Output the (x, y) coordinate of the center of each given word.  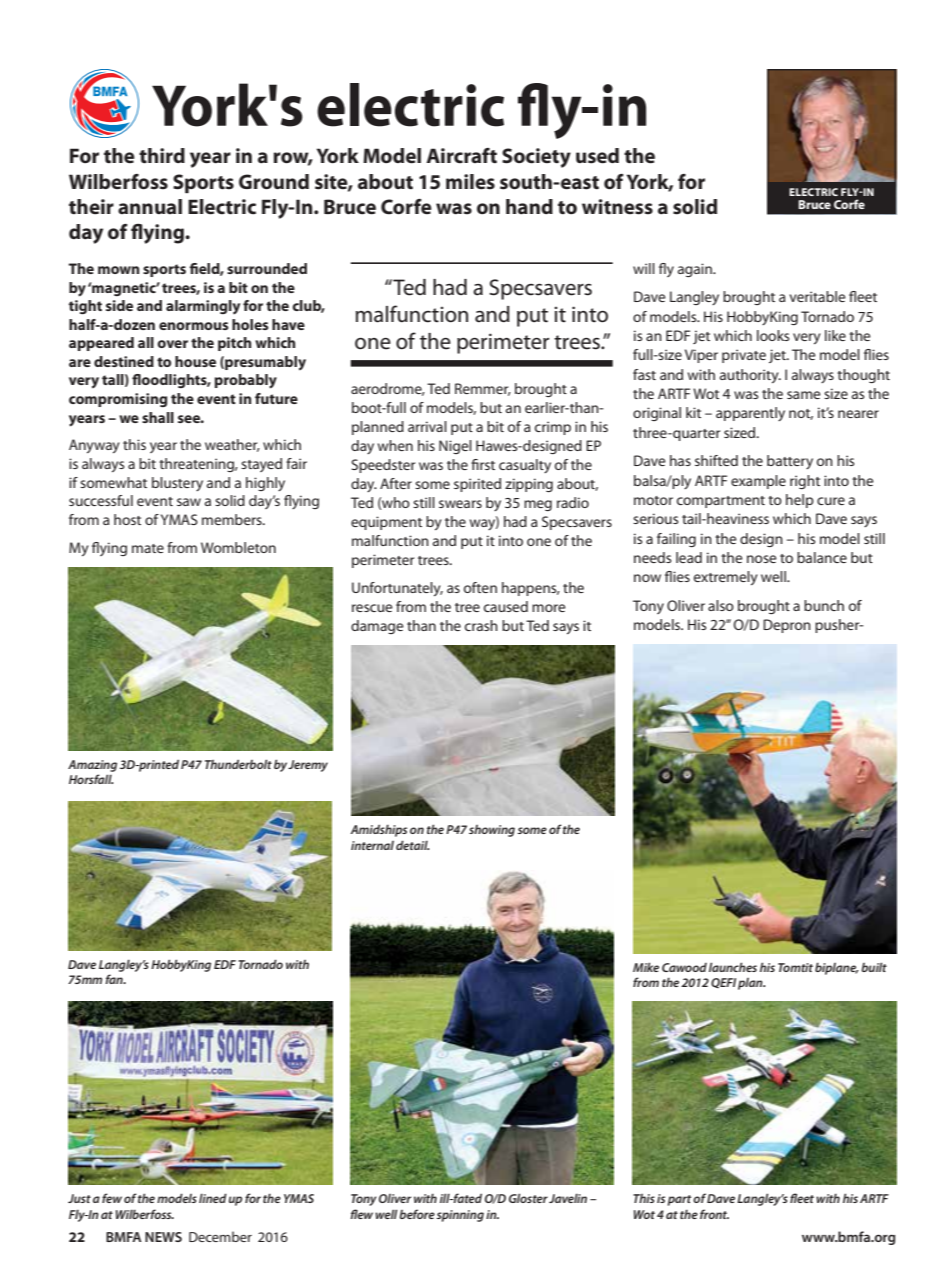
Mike (646, 967)
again (696, 270)
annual (150, 206)
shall (158, 417)
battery (790, 462)
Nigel (455, 447)
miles (470, 182)
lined (213, 1198)
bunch (824, 605)
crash (481, 625)
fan (115, 979)
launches (733, 967)
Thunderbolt (238, 764)
